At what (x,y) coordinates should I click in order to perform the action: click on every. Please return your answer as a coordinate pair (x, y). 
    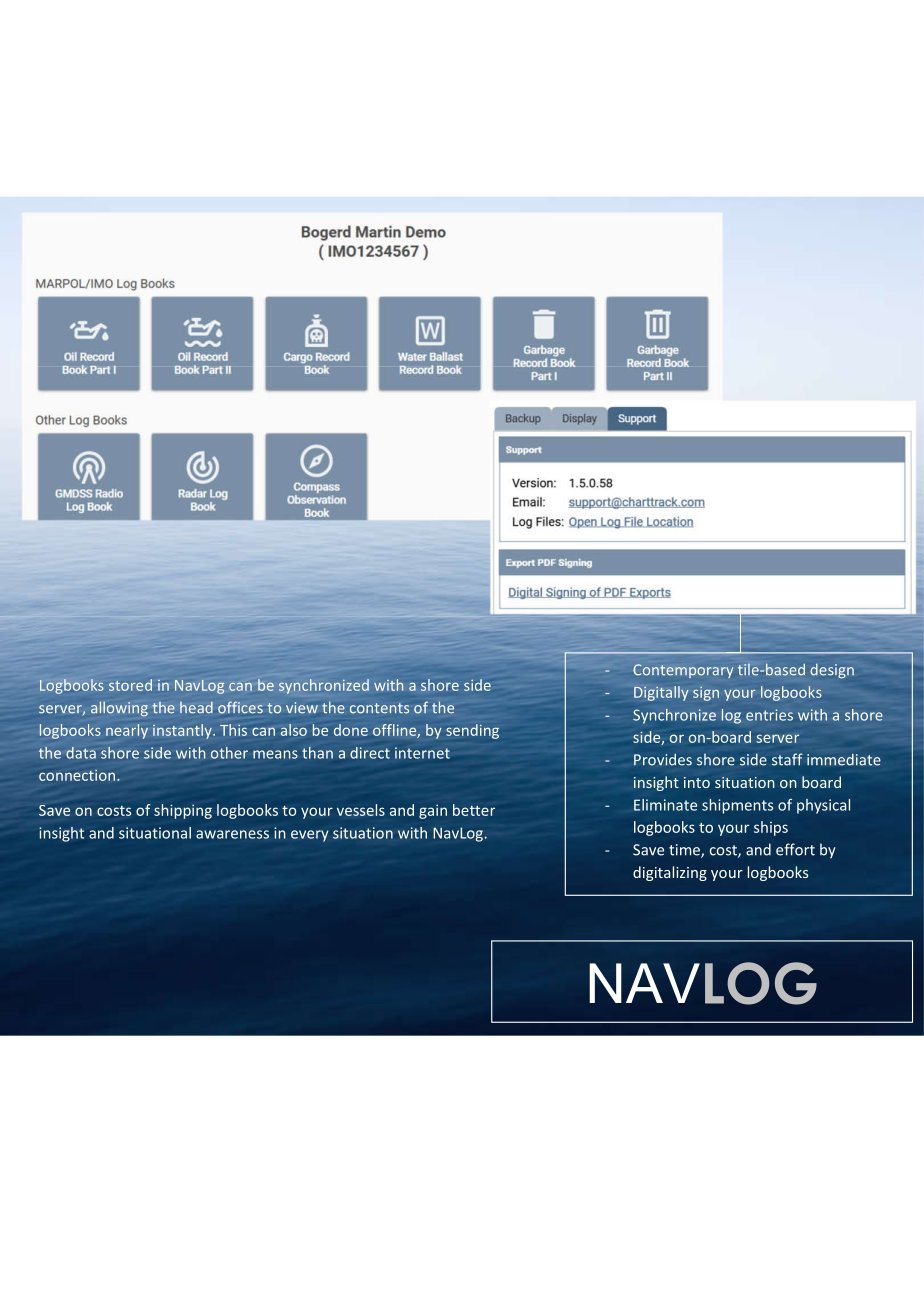
    Looking at the image, I should click on (309, 836).
